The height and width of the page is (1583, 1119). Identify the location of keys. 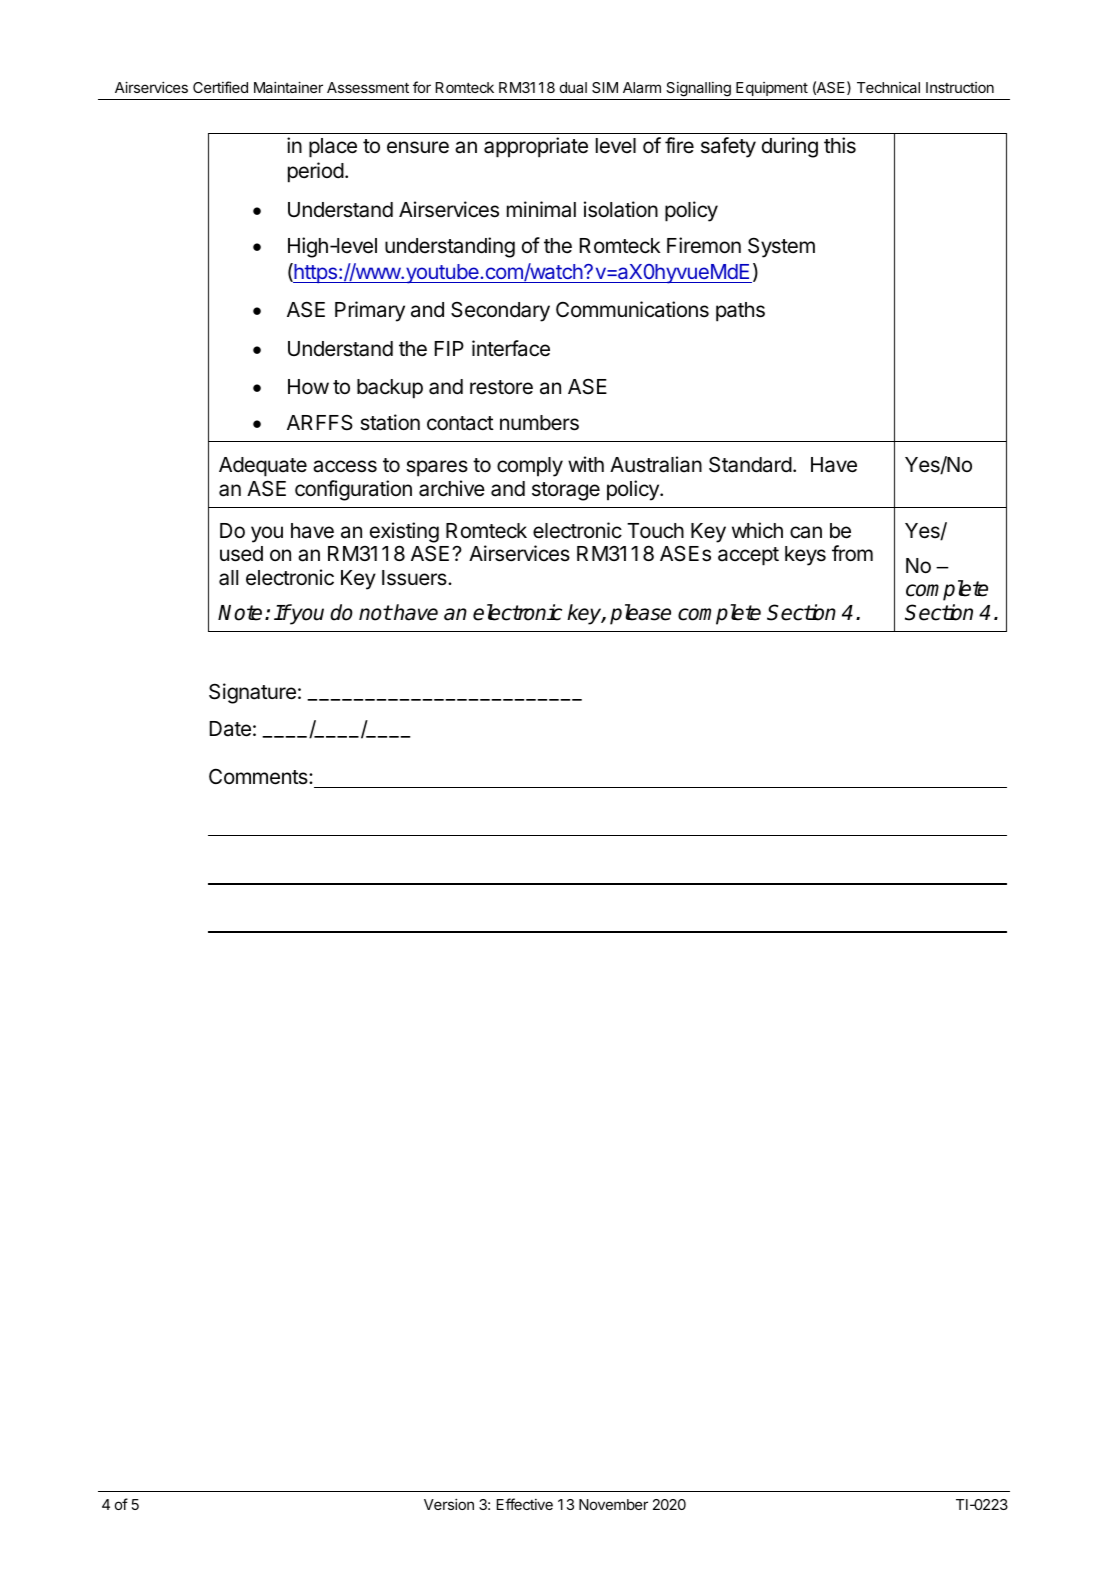
(805, 556).
